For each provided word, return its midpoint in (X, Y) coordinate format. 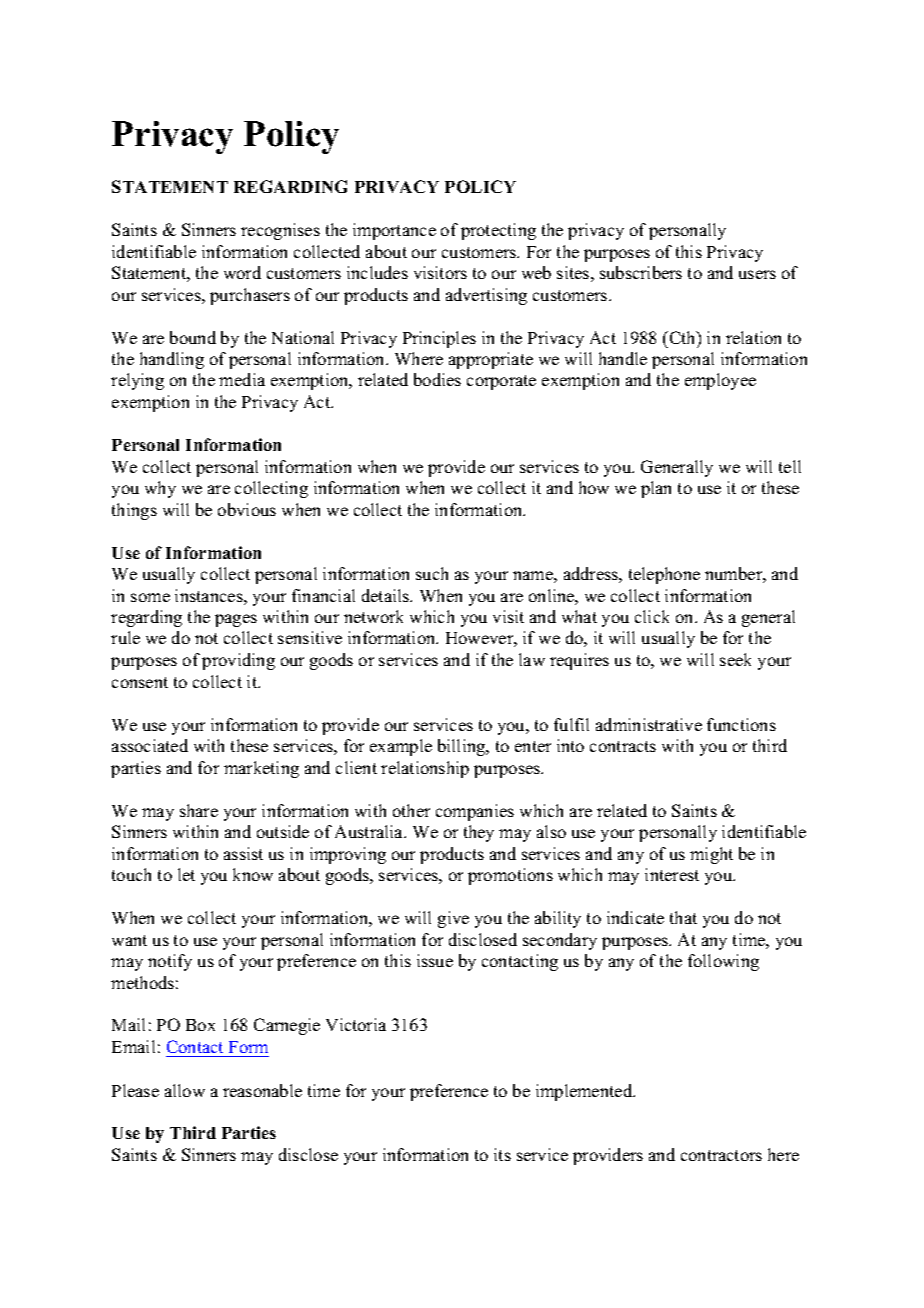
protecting (498, 231)
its (502, 1154)
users (757, 274)
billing (463, 747)
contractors (721, 1155)
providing (238, 661)
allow (185, 1090)
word (242, 272)
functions (741, 724)
